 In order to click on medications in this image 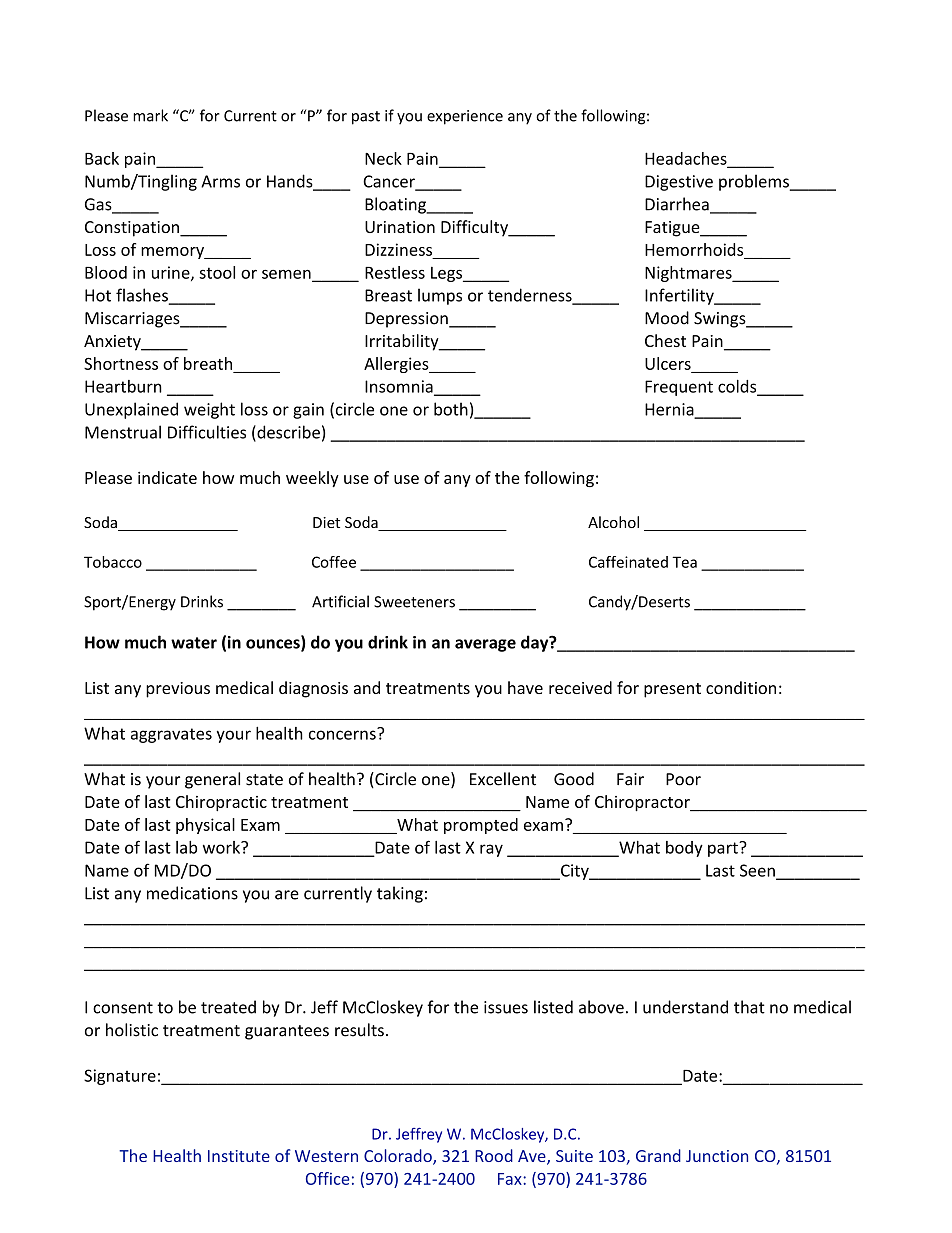, I will do `click(192, 893)`.
